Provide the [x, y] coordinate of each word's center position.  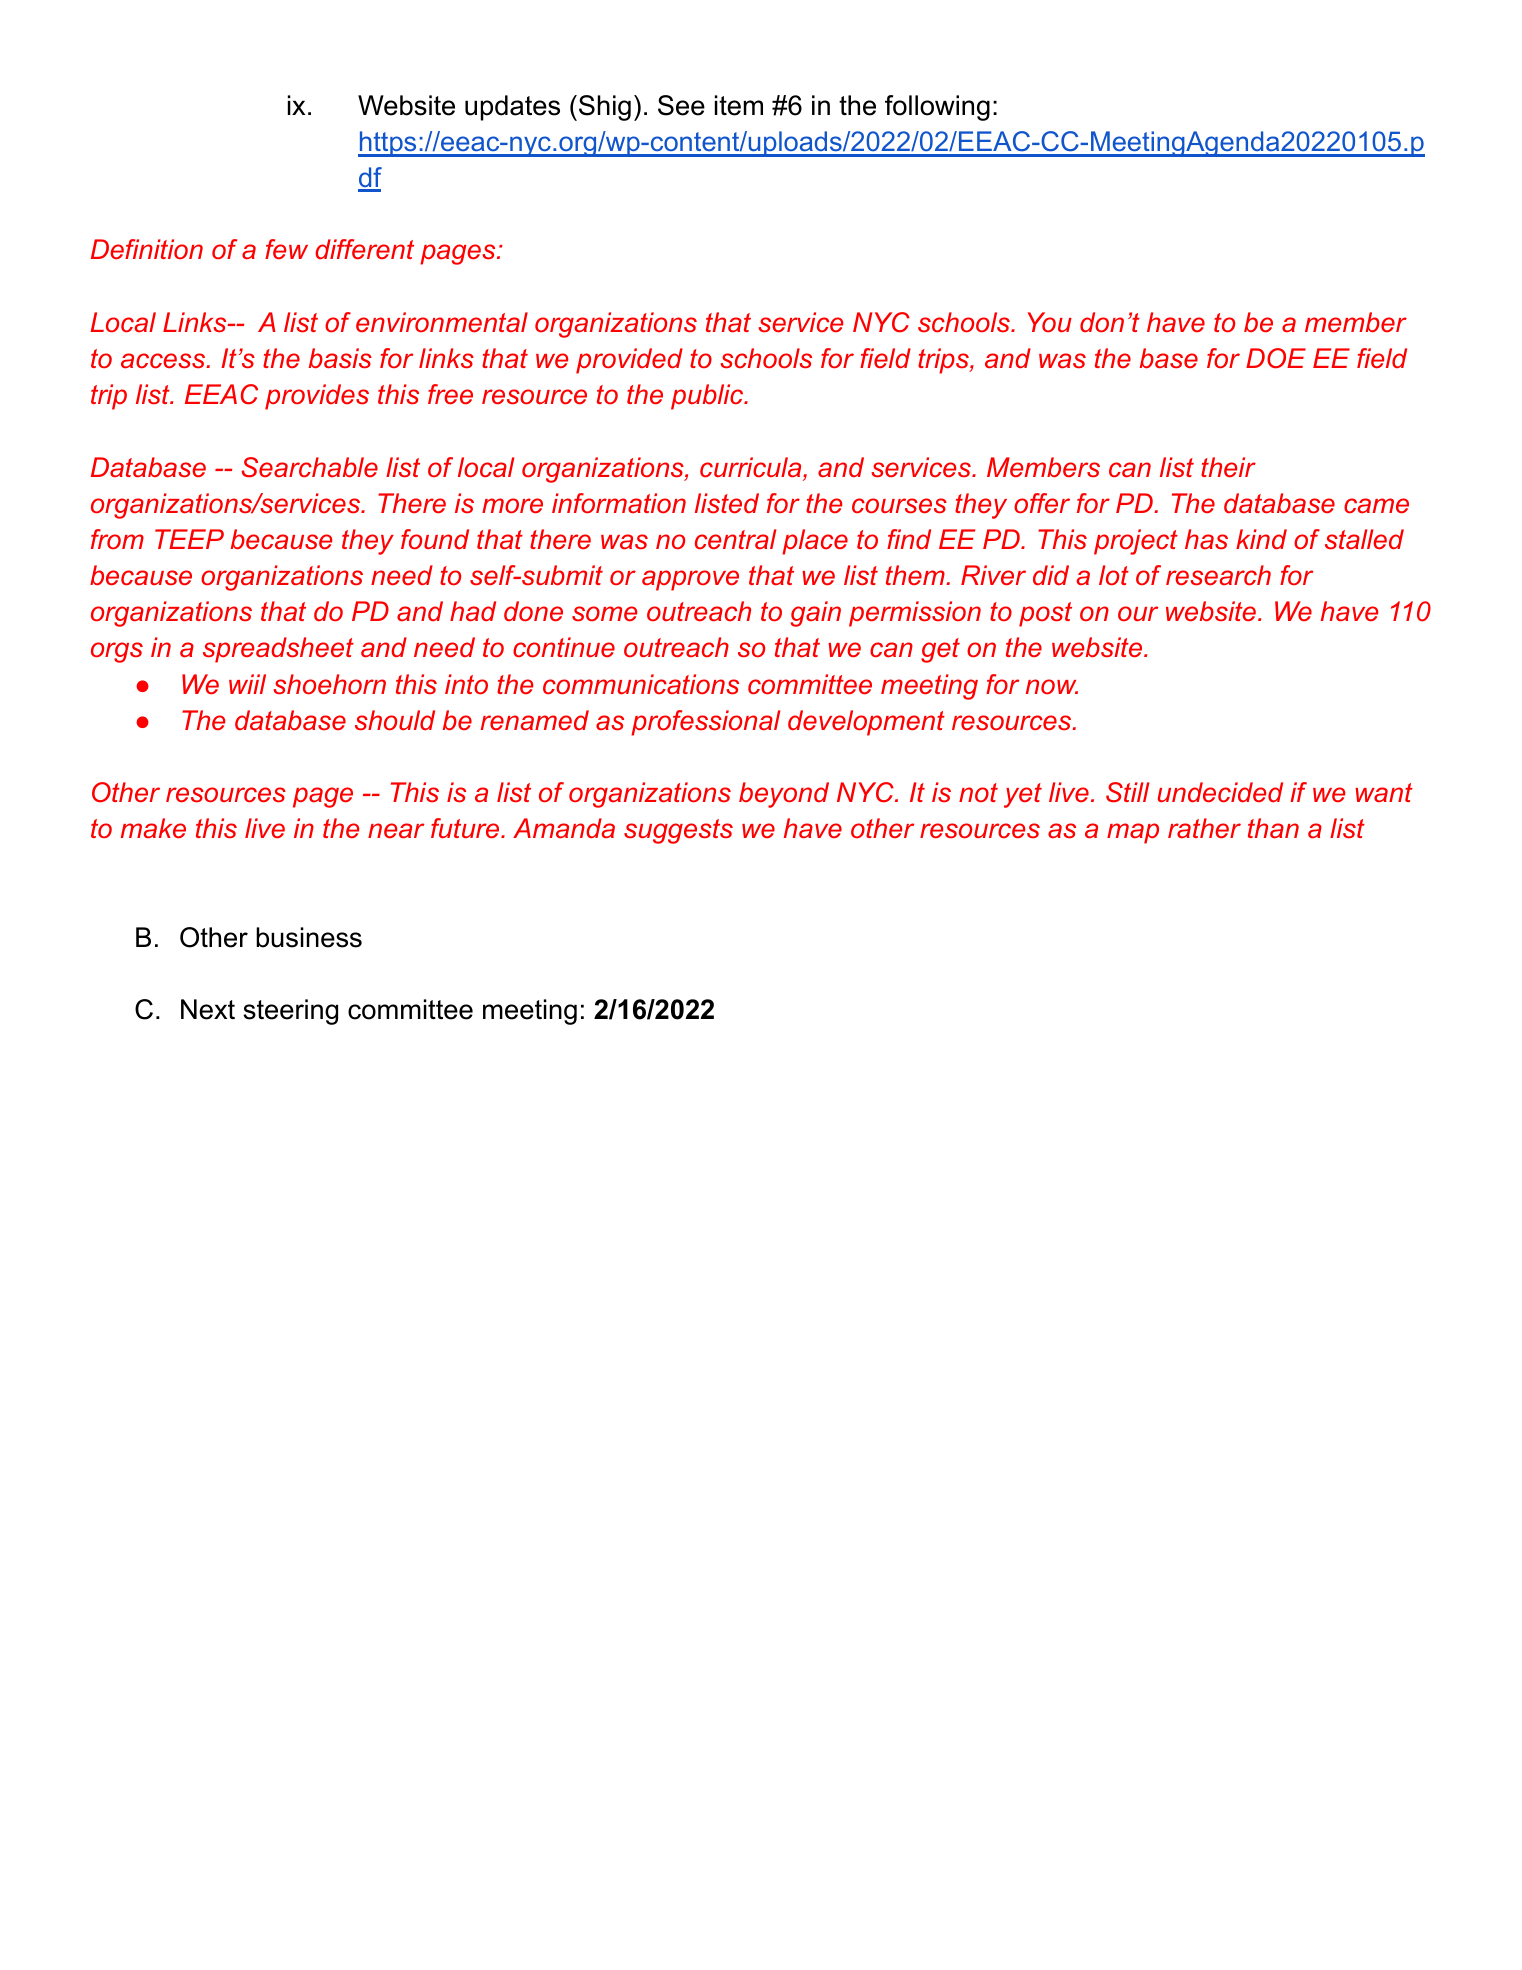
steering [290, 1012]
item [739, 105]
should [395, 720]
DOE [1276, 358]
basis [340, 358]
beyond [784, 795]
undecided [1220, 792]
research [1218, 575]
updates [512, 108]
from [117, 539]
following [937, 108]
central [735, 539]
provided [629, 361]
